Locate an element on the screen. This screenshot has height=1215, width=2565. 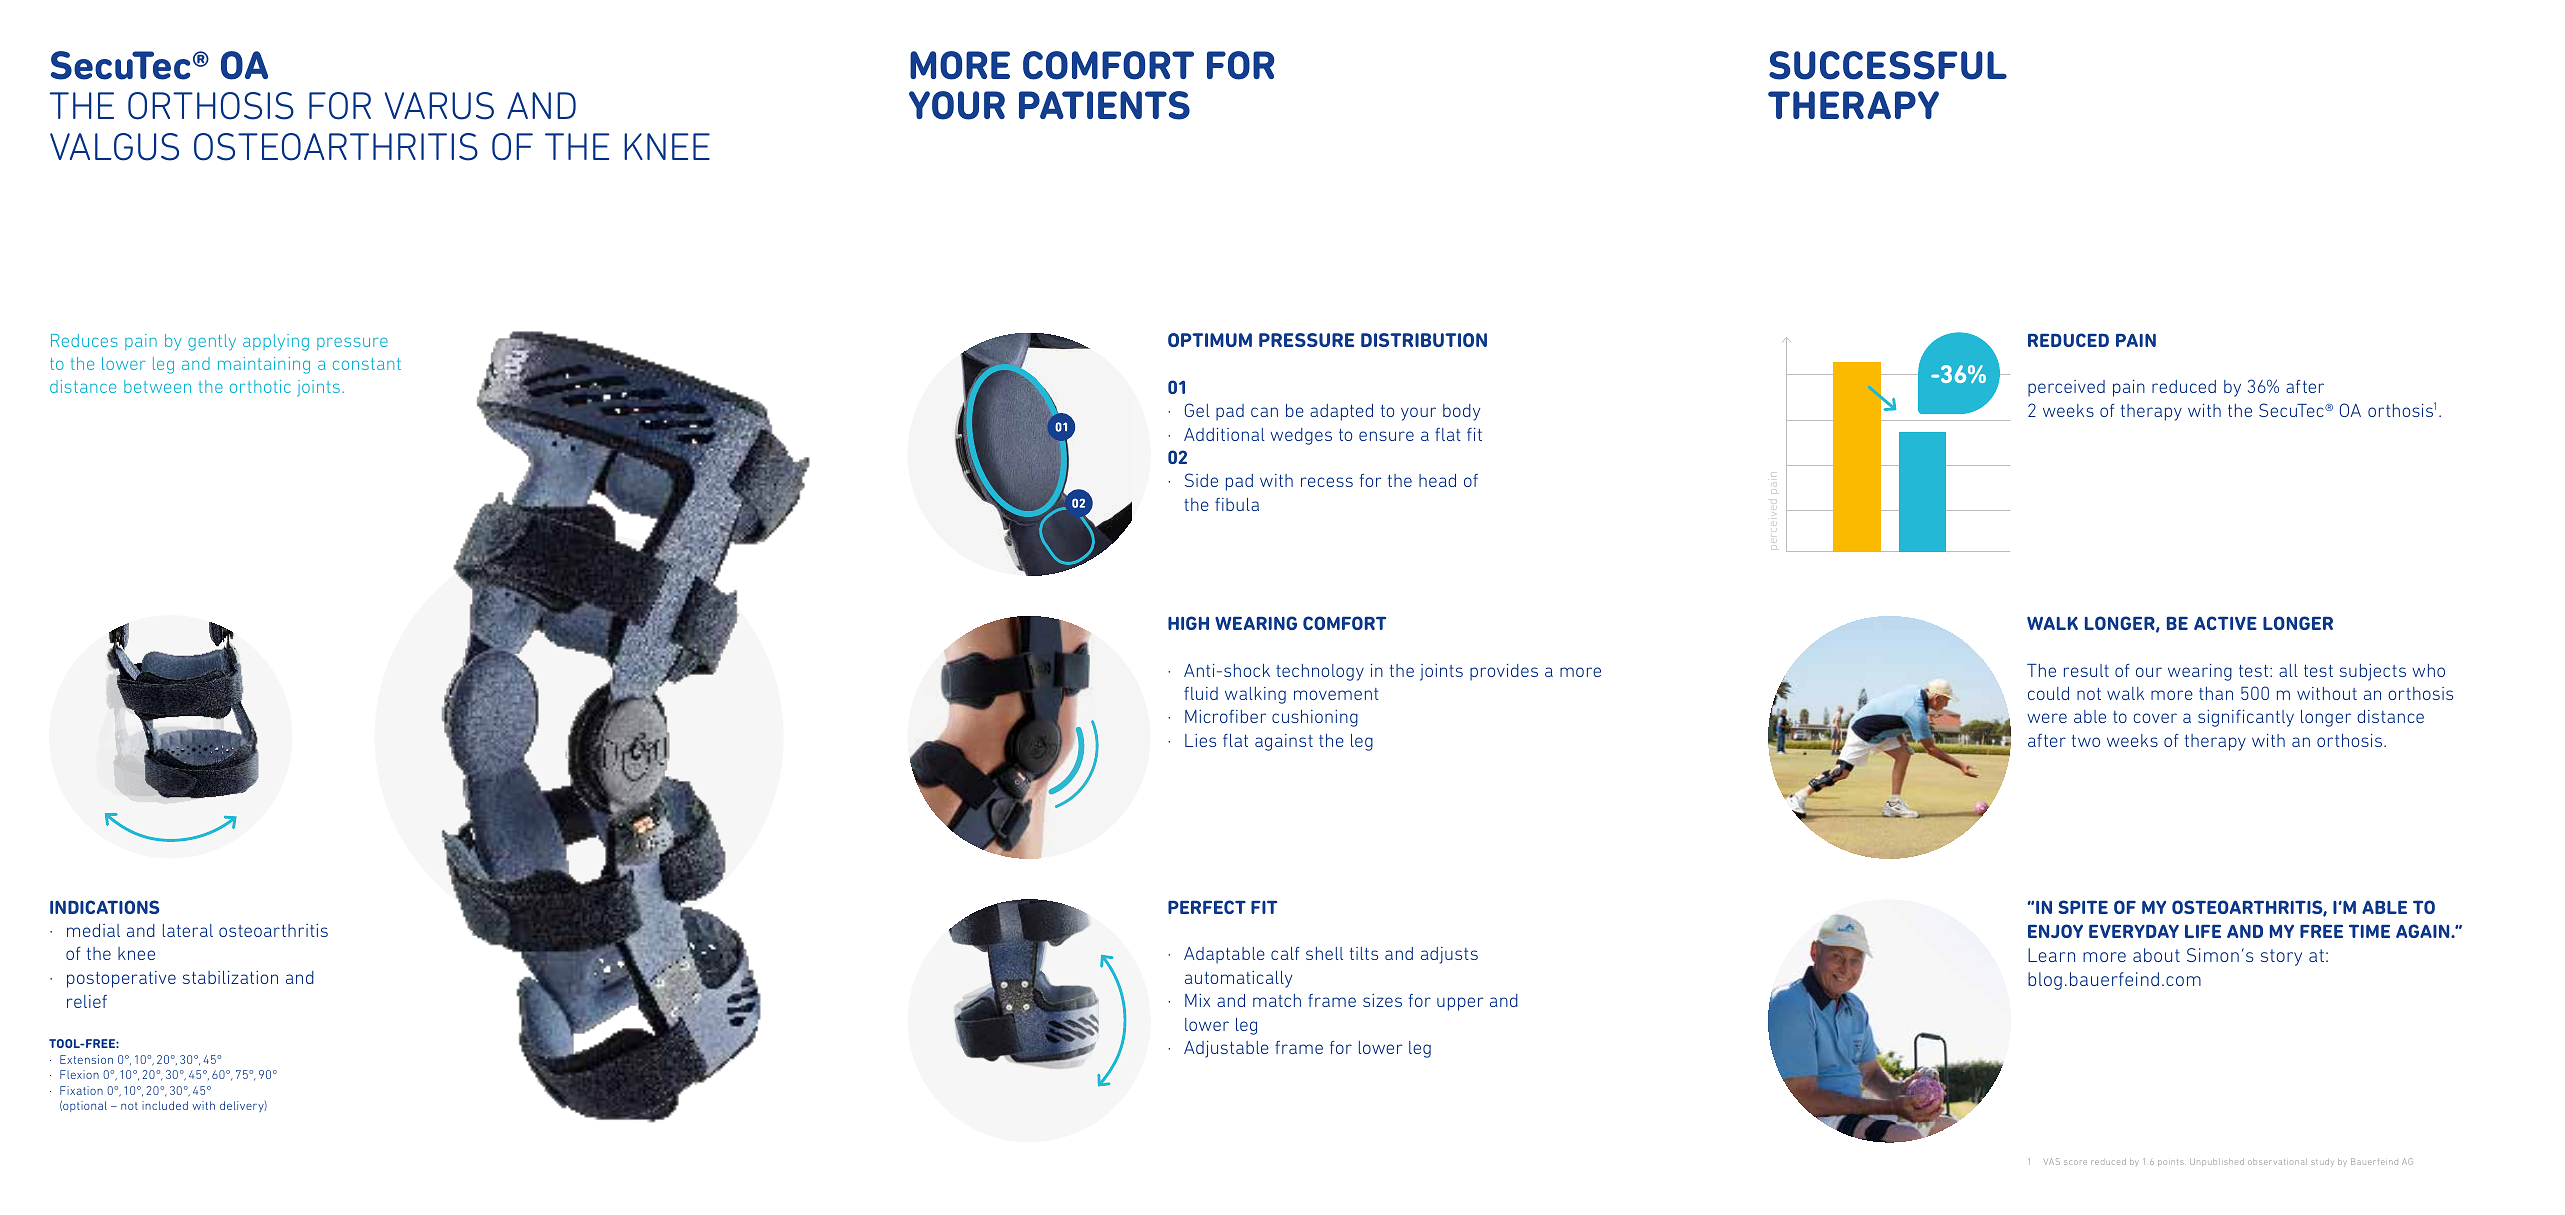
included is located at coordinates (165, 1105).
